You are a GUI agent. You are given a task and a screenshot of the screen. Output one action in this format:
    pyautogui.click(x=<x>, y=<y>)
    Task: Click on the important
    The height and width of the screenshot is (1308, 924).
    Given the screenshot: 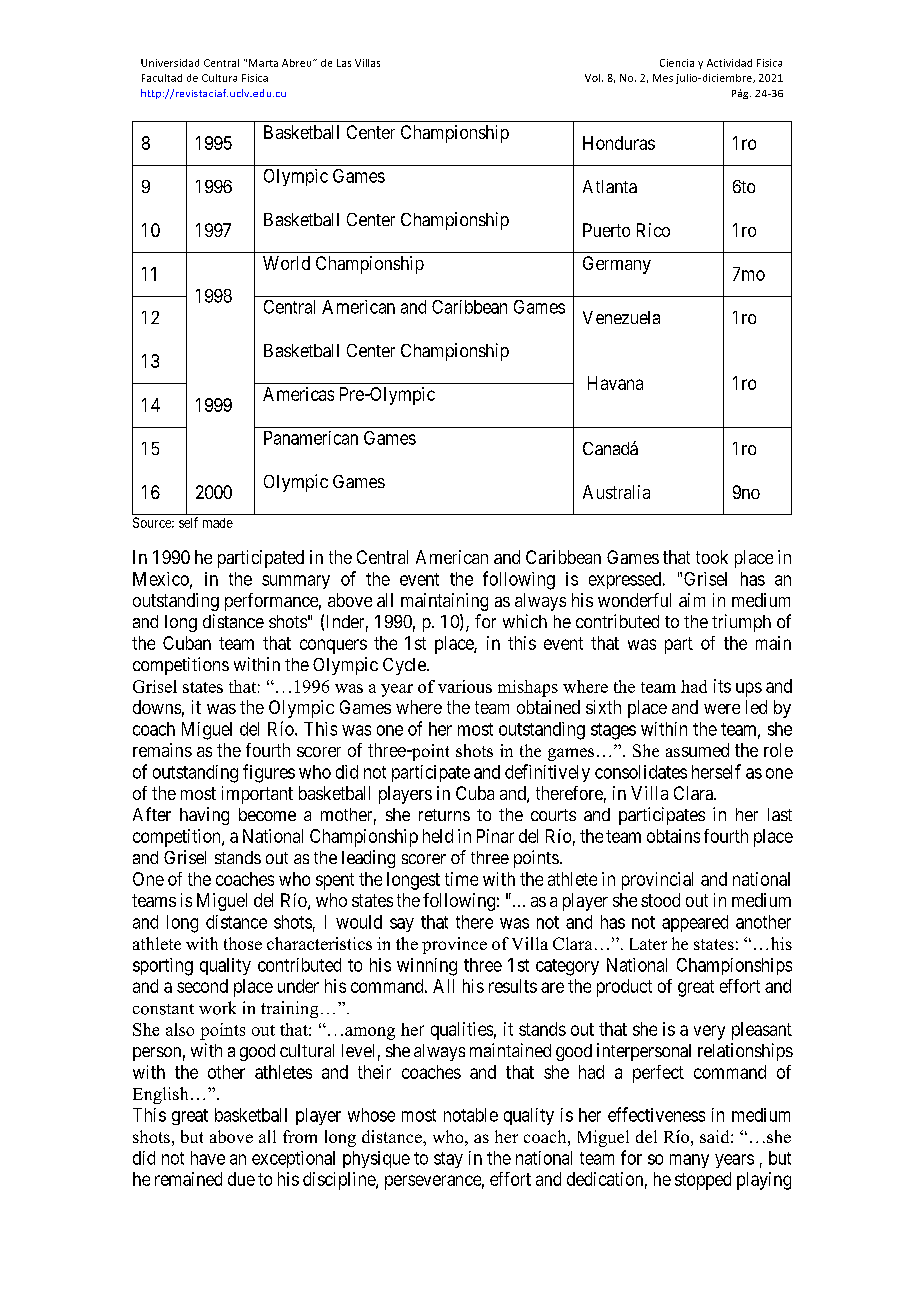 What is the action you would take?
    pyautogui.click(x=257, y=795)
